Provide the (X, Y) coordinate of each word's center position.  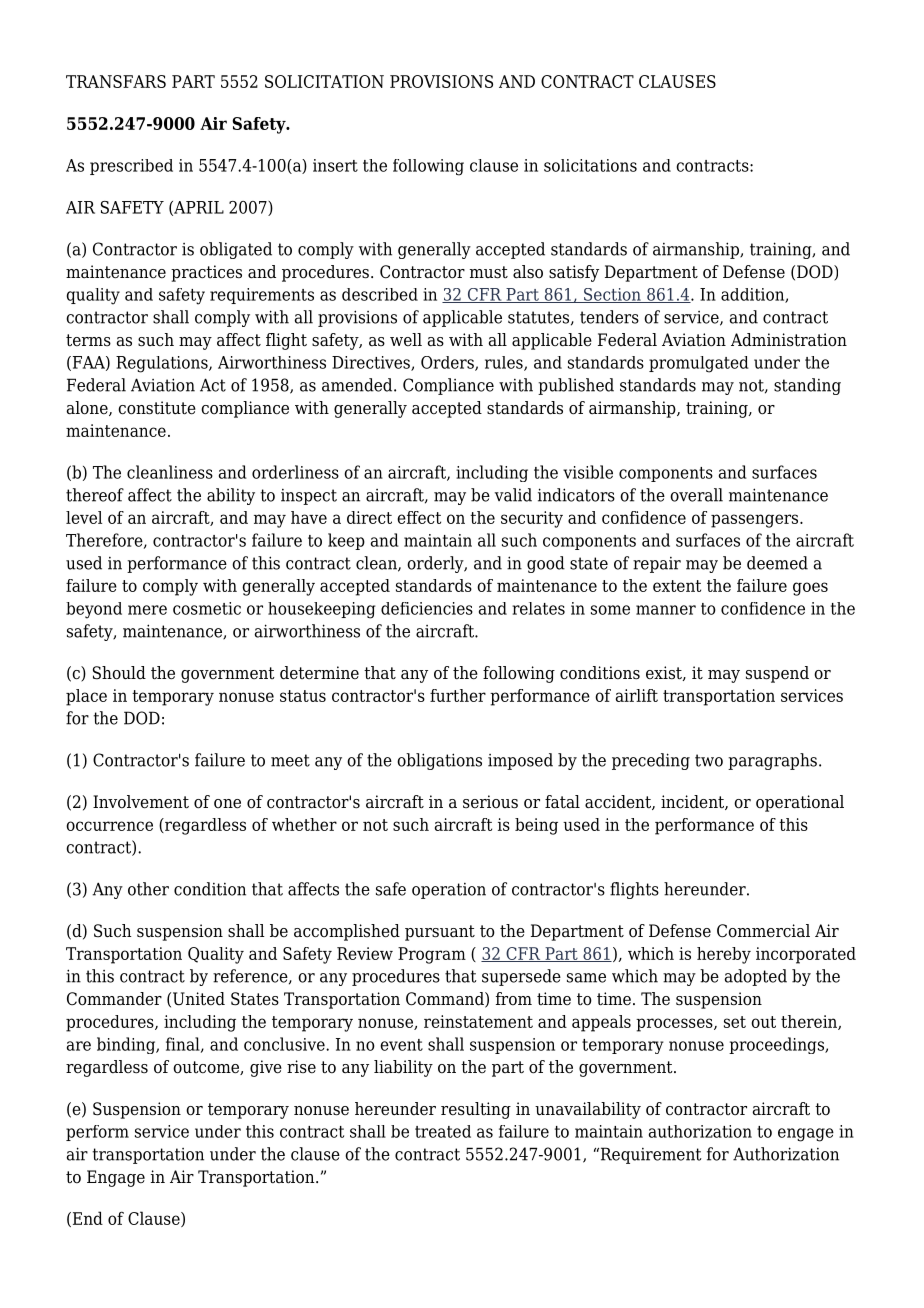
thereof (95, 495)
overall (696, 495)
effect (419, 517)
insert (335, 165)
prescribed (131, 167)
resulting (476, 1110)
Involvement (141, 802)
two (709, 760)
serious (490, 802)
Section (612, 295)
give (266, 1068)
